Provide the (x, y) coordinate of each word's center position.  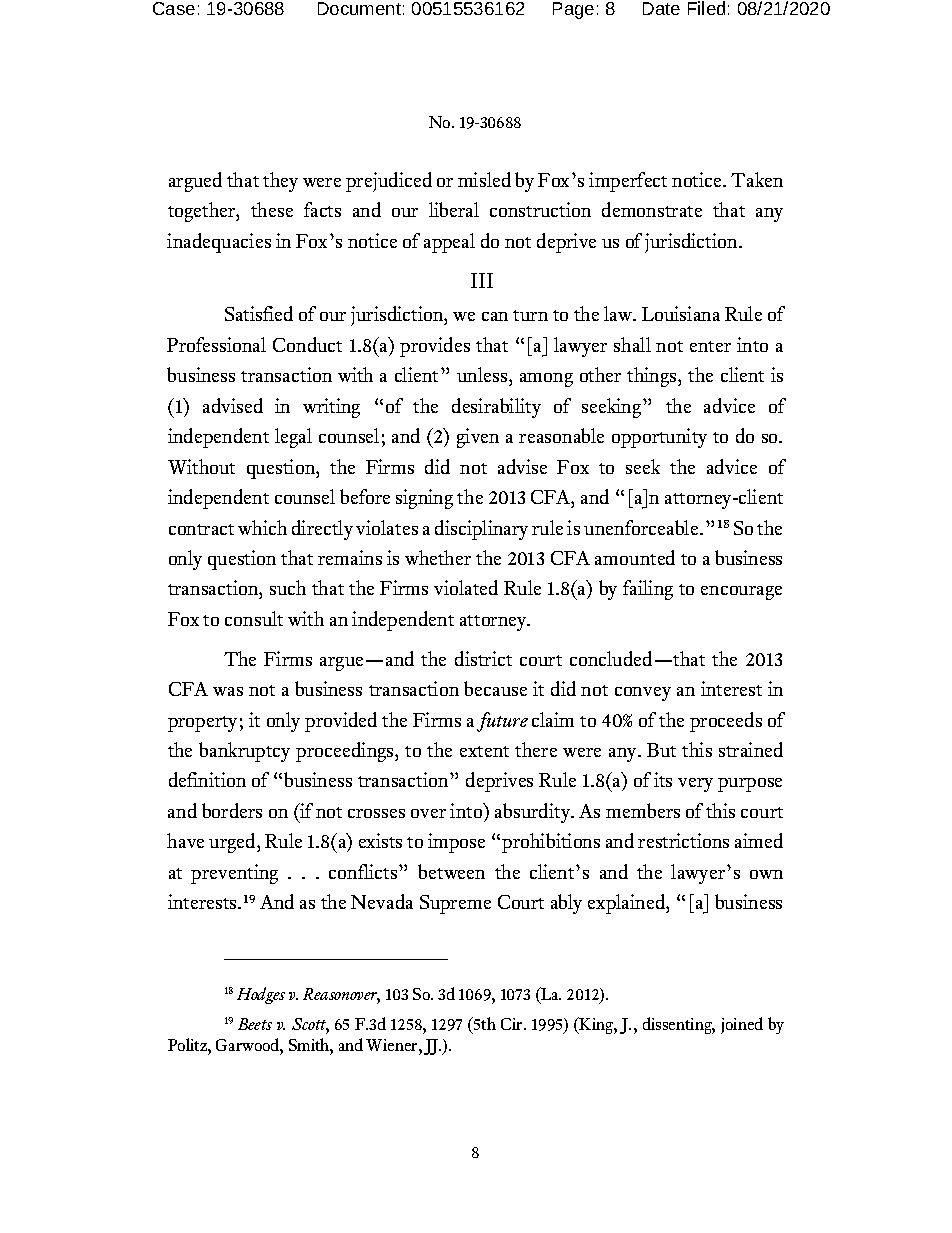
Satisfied (259, 313)
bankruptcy (244, 752)
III (482, 280)
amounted (635, 557)
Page (573, 10)
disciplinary (481, 530)
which (262, 527)
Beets (255, 1024)
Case (174, 8)
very (695, 785)
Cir (513, 1024)
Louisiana (681, 313)
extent (484, 751)
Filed (706, 8)
